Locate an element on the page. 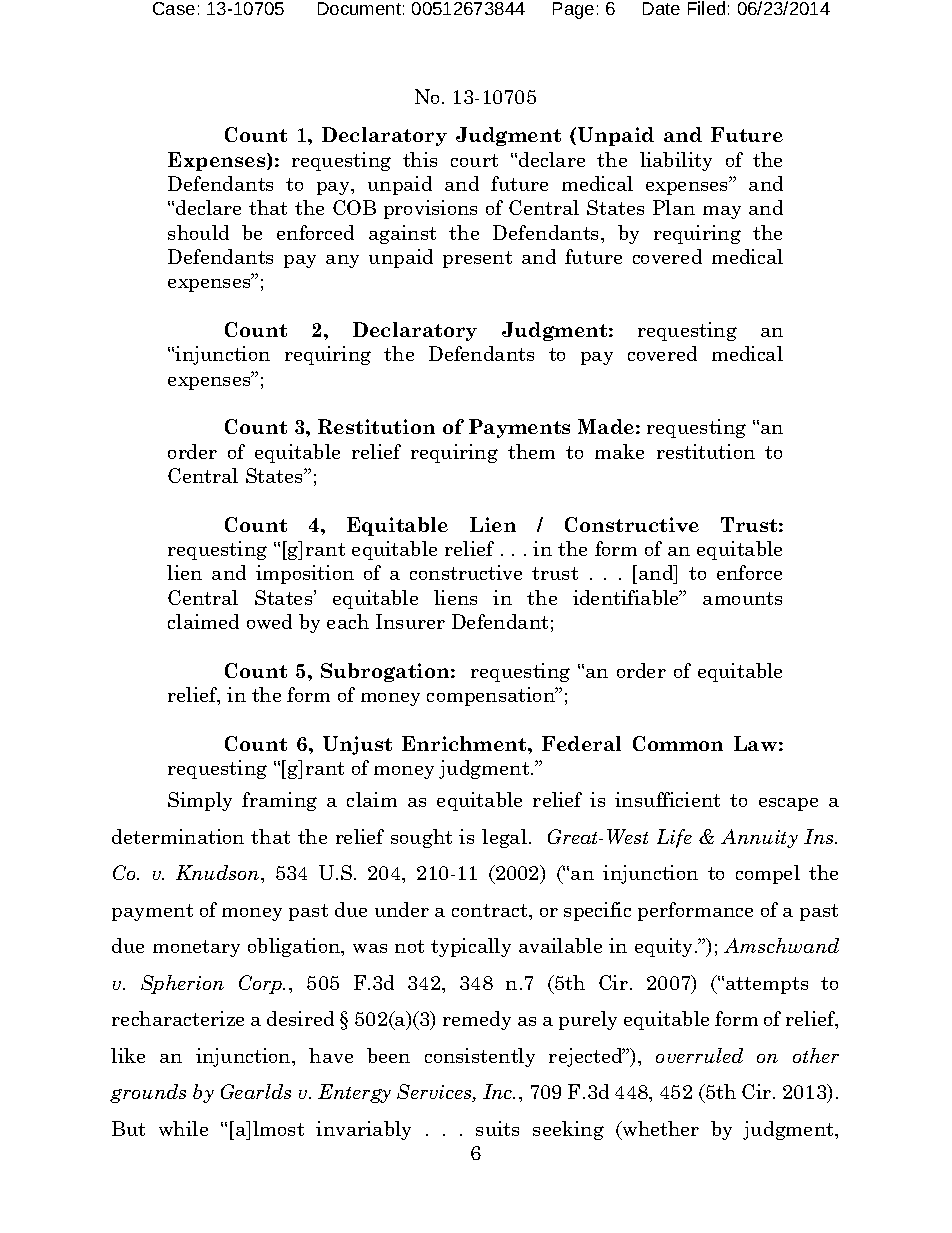  Page is located at coordinates (573, 10).
